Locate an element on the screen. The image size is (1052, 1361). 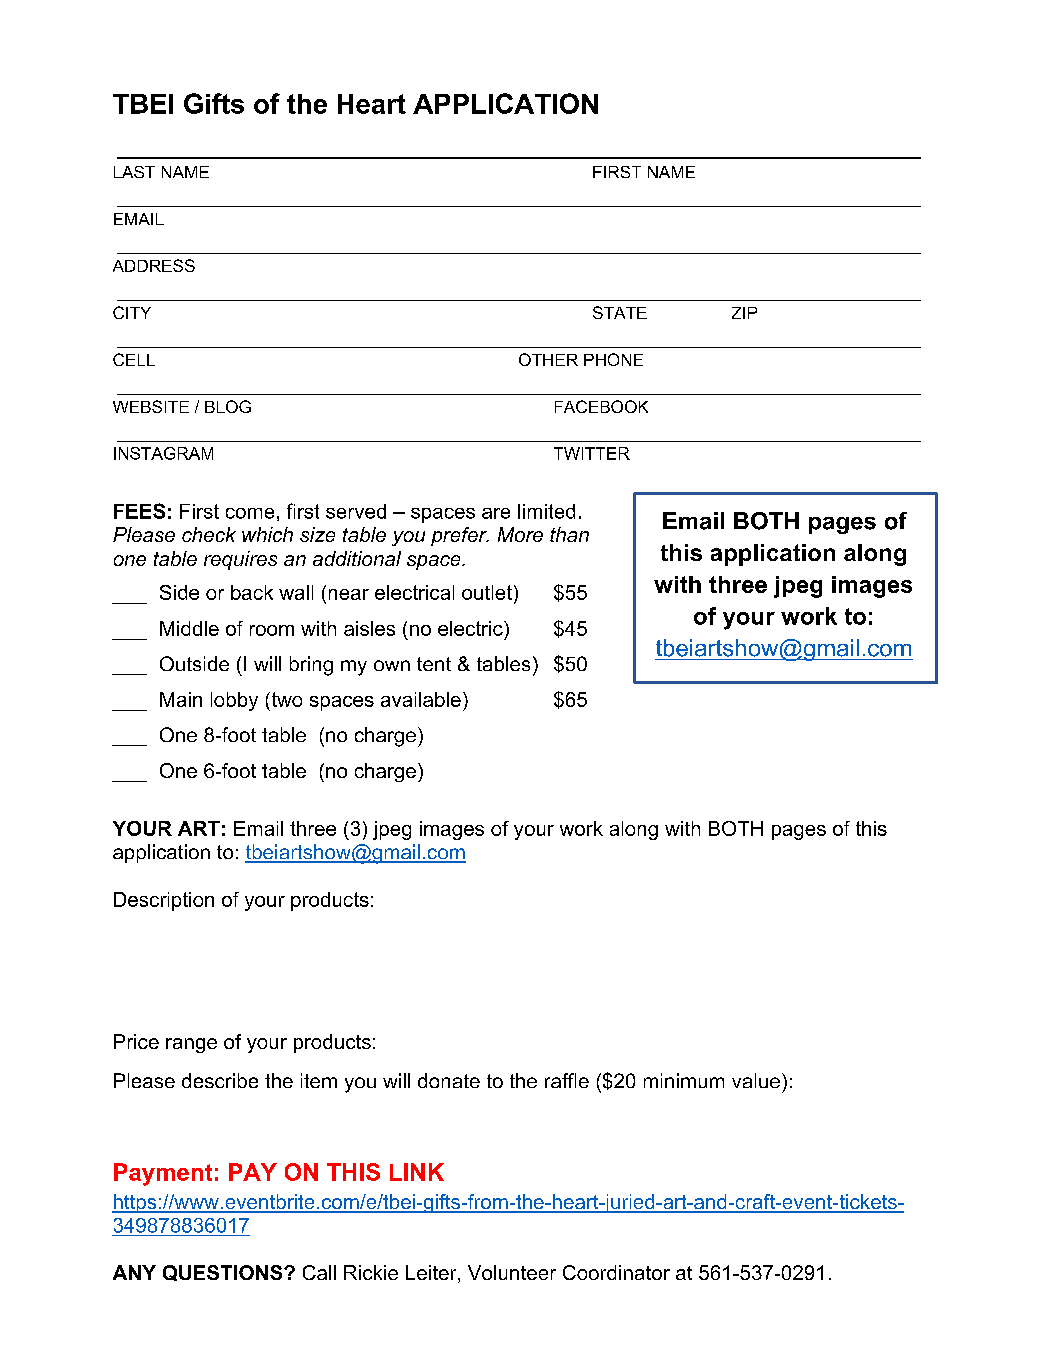
prefer is located at coordinates (460, 536).
